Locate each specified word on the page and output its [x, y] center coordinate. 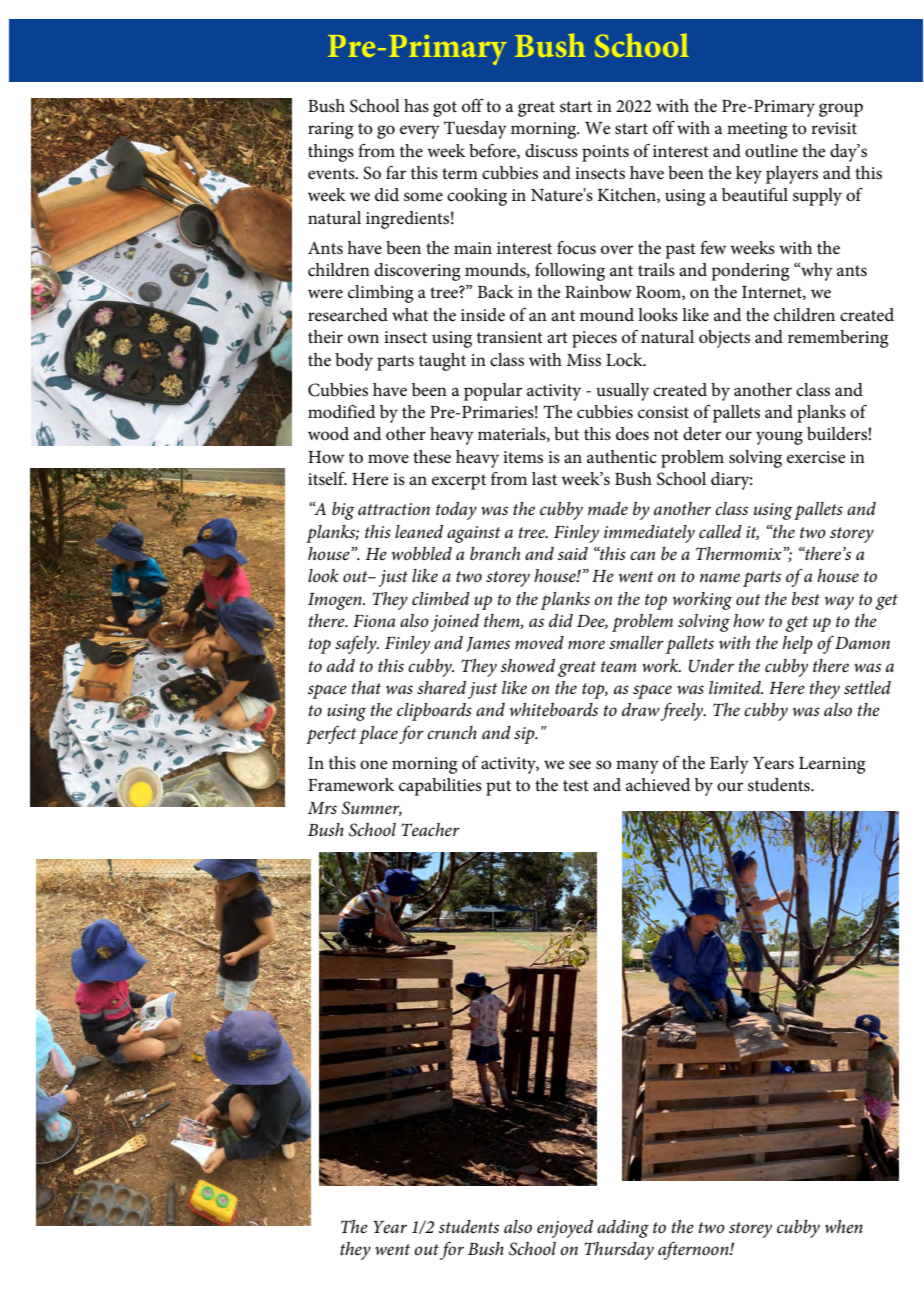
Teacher [430, 829]
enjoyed [565, 1229]
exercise [816, 457]
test [576, 786]
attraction [394, 509]
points [605, 153]
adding [623, 1229]
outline [771, 151]
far [396, 172]
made [608, 508]
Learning [832, 765]
